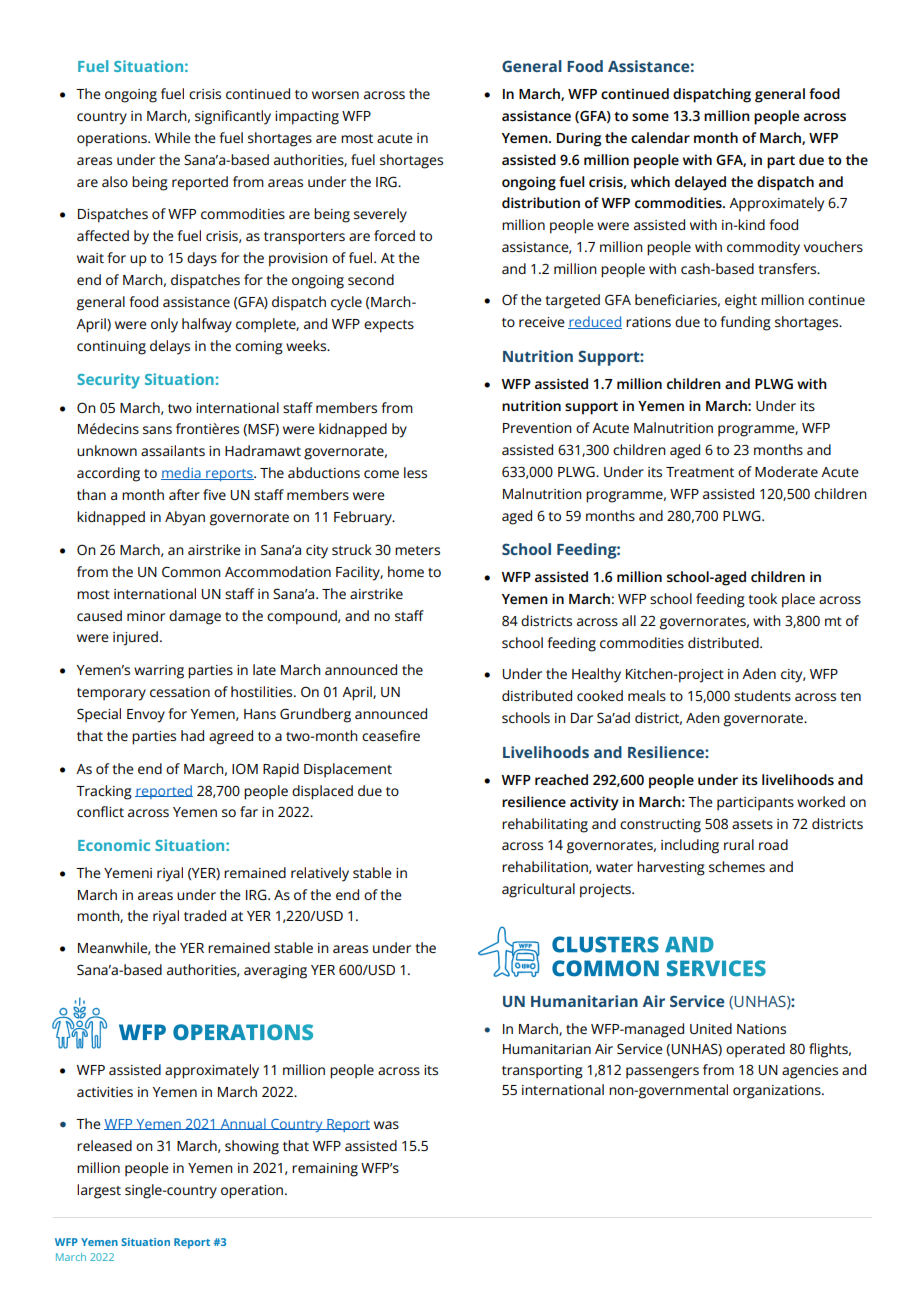 Image resolution: width=924 pixels, height=1308 pixels. Describe the element at coordinates (579, 139) in the screenshot. I see `During` at that location.
